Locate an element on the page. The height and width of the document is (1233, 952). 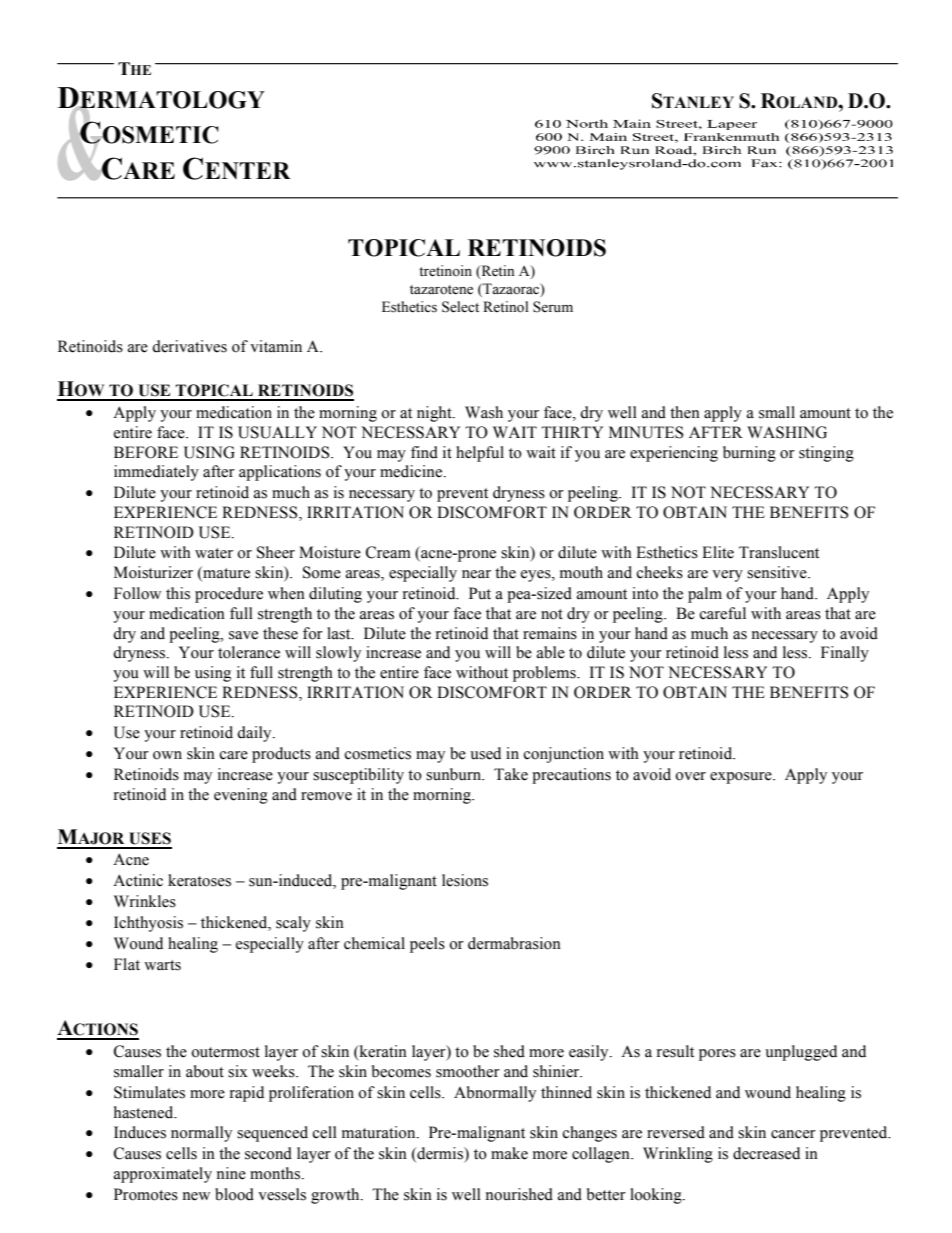
derivatives is located at coordinates (189, 346).
